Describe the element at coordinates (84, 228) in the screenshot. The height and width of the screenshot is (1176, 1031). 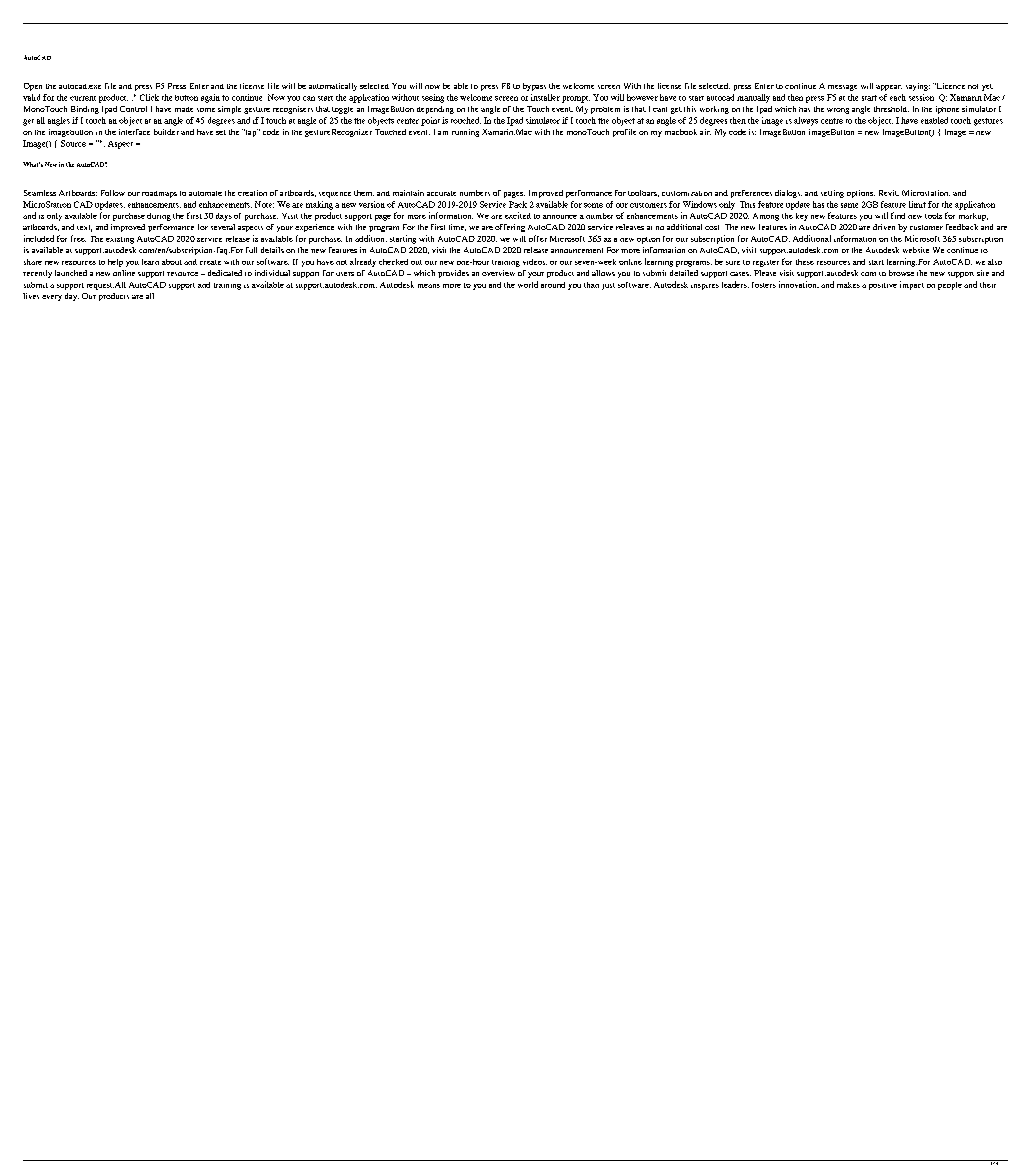
I see `text` at that location.
